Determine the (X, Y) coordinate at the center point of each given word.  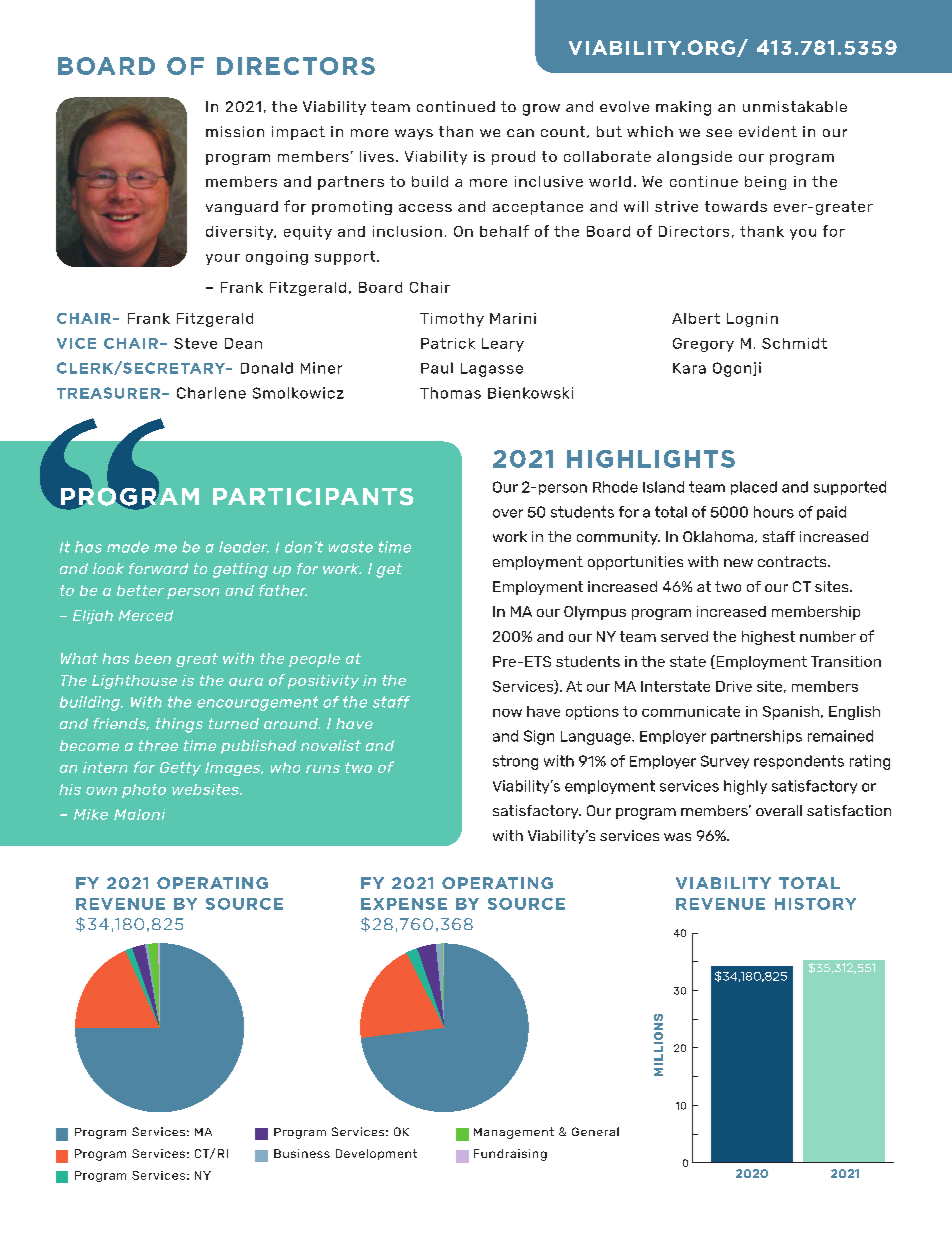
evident (768, 131)
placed (754, 488)
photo (144, 791)
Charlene (211, 393)
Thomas (450, 393)
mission (235, 131)
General (595, 1131)
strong (515, 762)
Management (514, 1133)
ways (414, 134)
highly (745, 787)
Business (302, 1153)
